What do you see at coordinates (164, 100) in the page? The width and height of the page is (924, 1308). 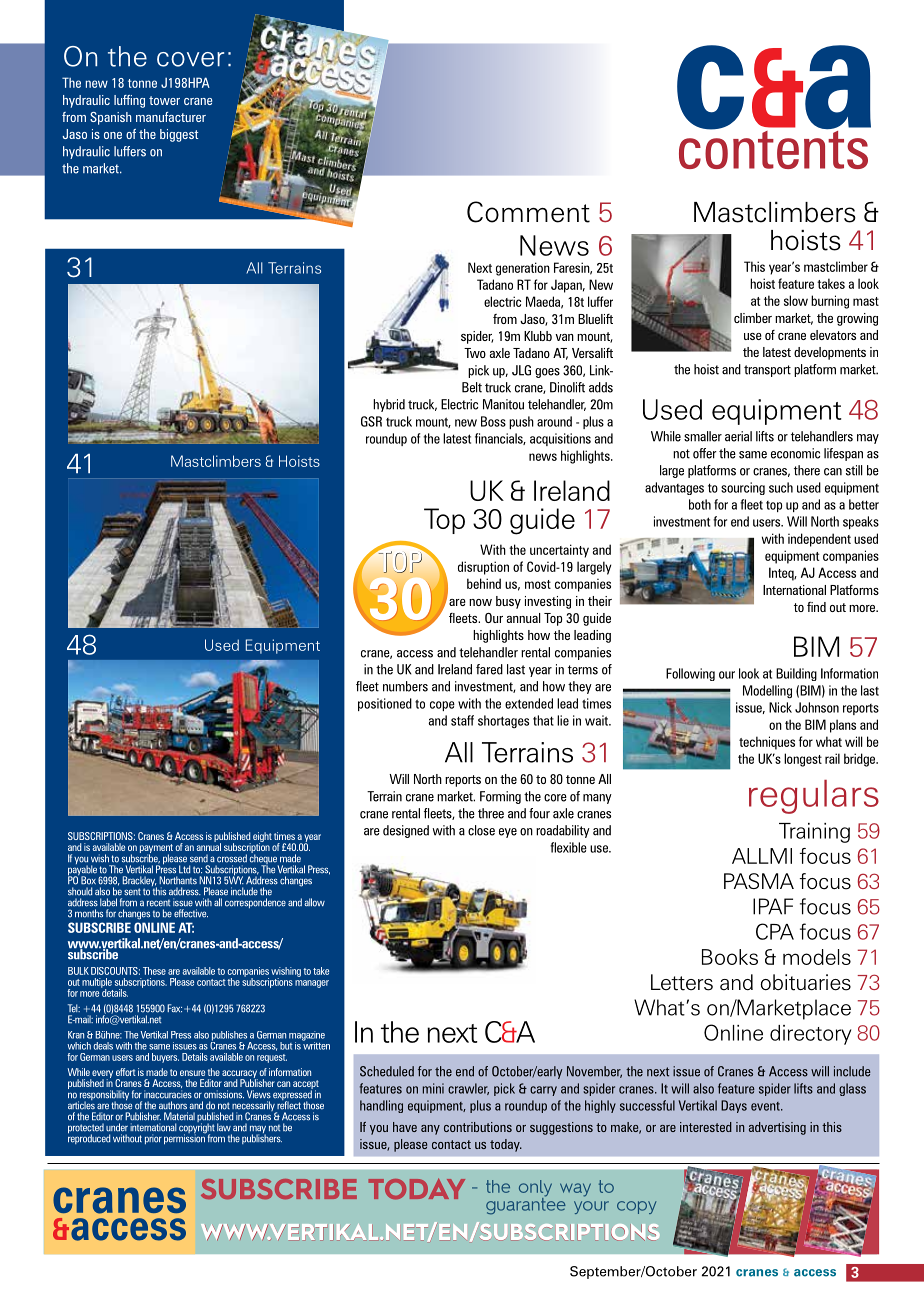 I see `tower` at bounding box center [164, 100].
